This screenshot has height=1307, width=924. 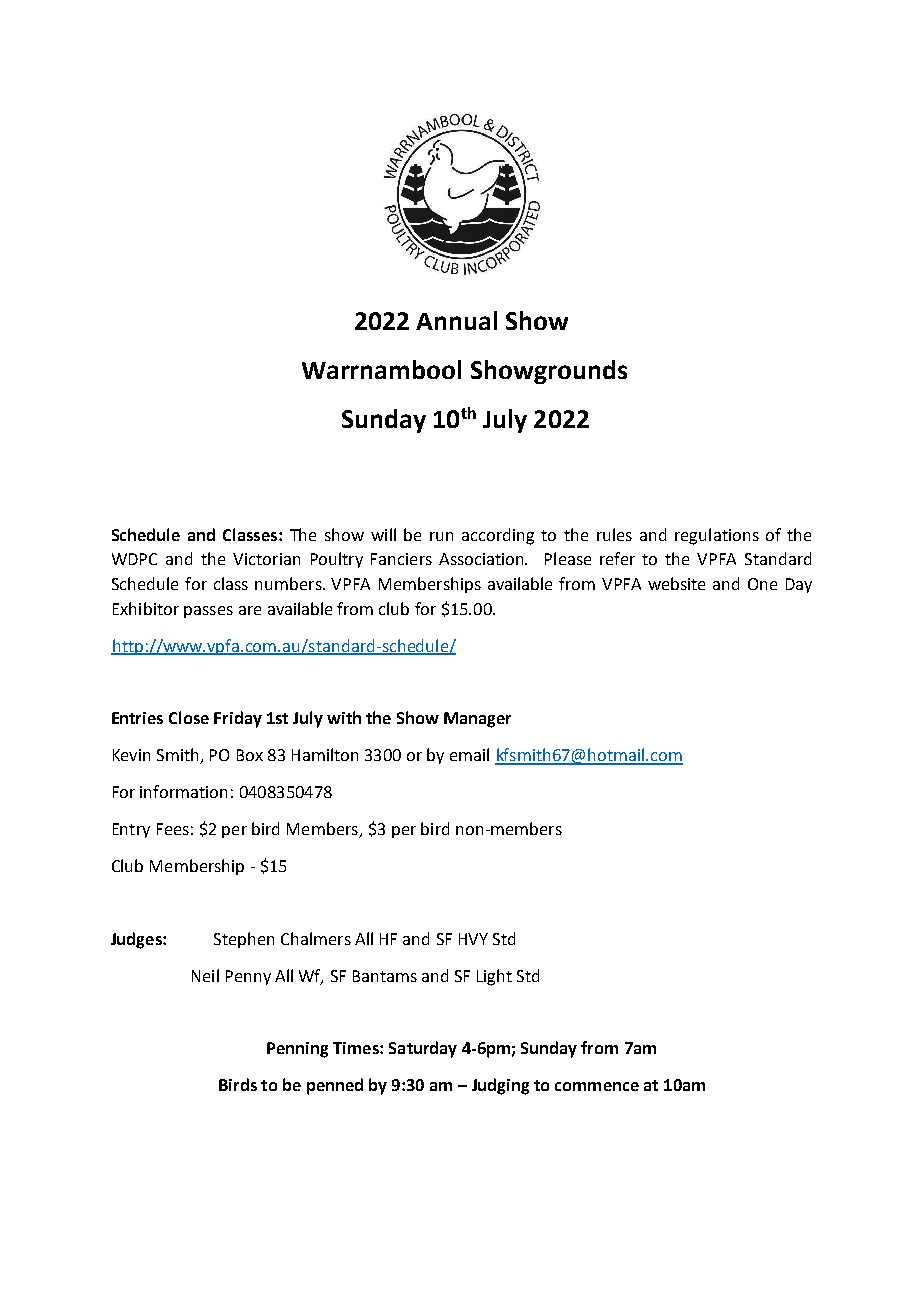 I want to click on run, so click(x=441, y=536).
